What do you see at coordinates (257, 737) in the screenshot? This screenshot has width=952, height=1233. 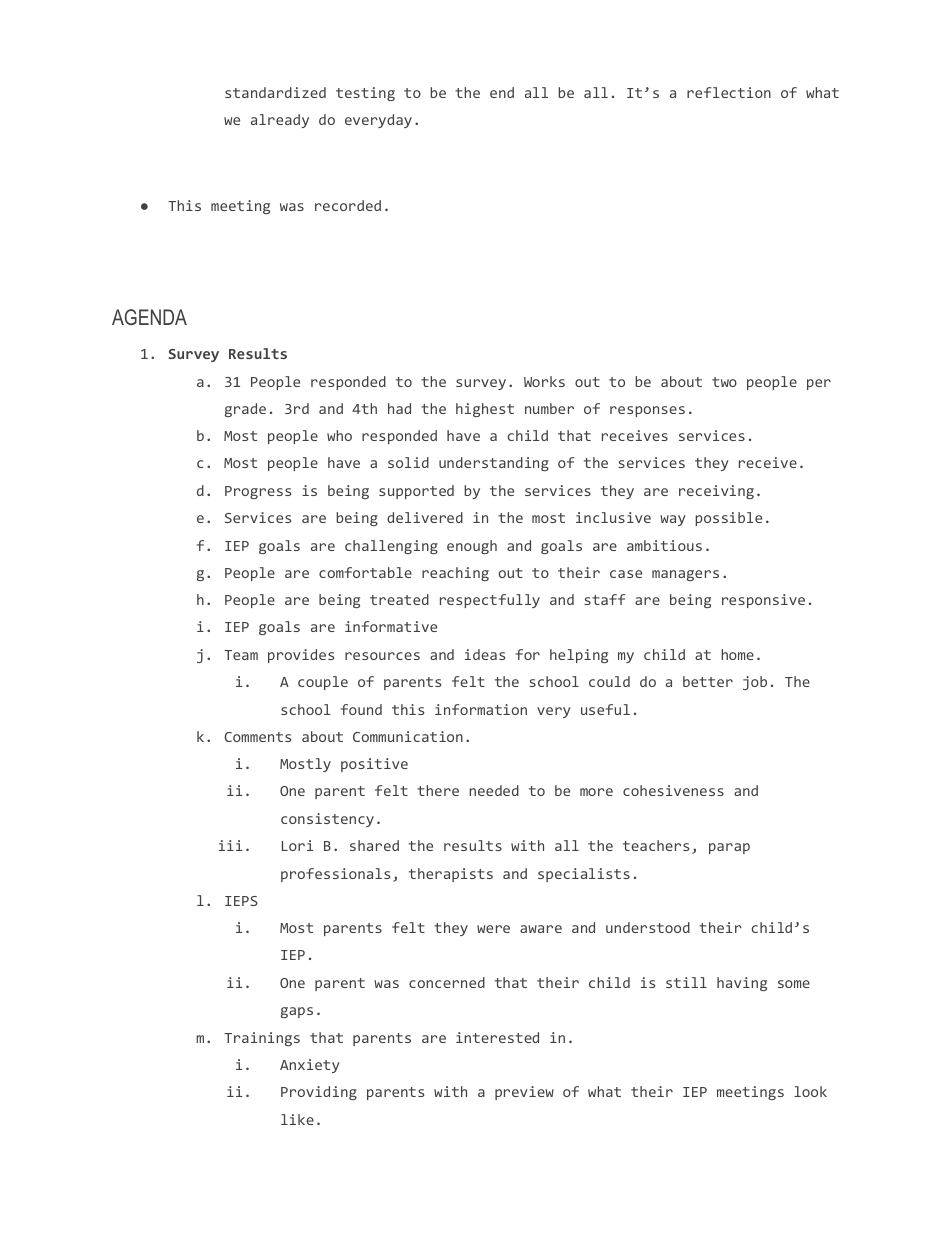 I see `Comments` at bounding box center [257, 737].
